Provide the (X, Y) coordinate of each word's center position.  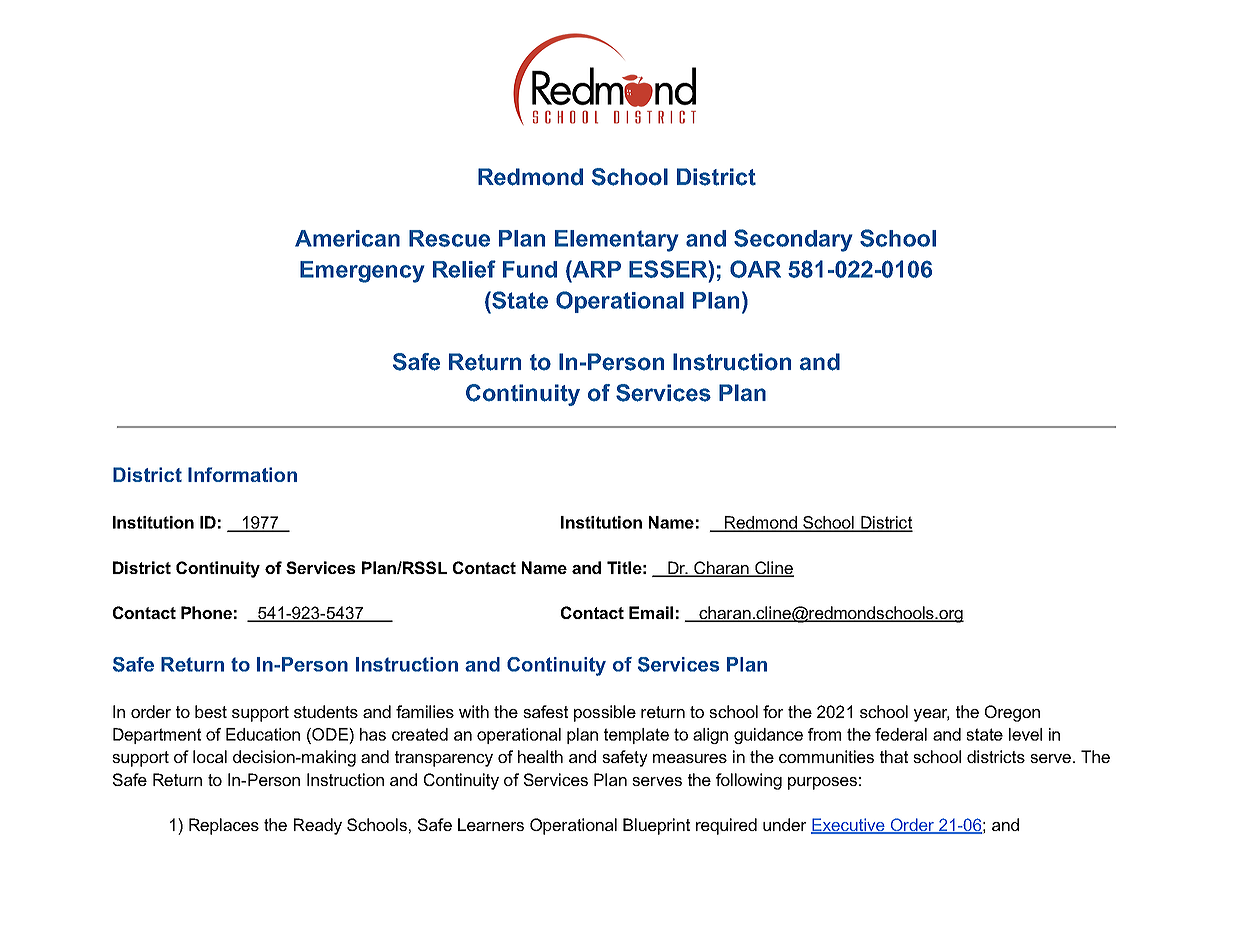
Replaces (224, 826)
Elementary (617, 241)
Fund (530, 269)
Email (651, 612)
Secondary (793, 240)
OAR (755, 269)
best (211, 711)
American (347, 238)
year (931, 715)
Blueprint (656, 826)
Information (242, 474)
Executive (849, 826)
